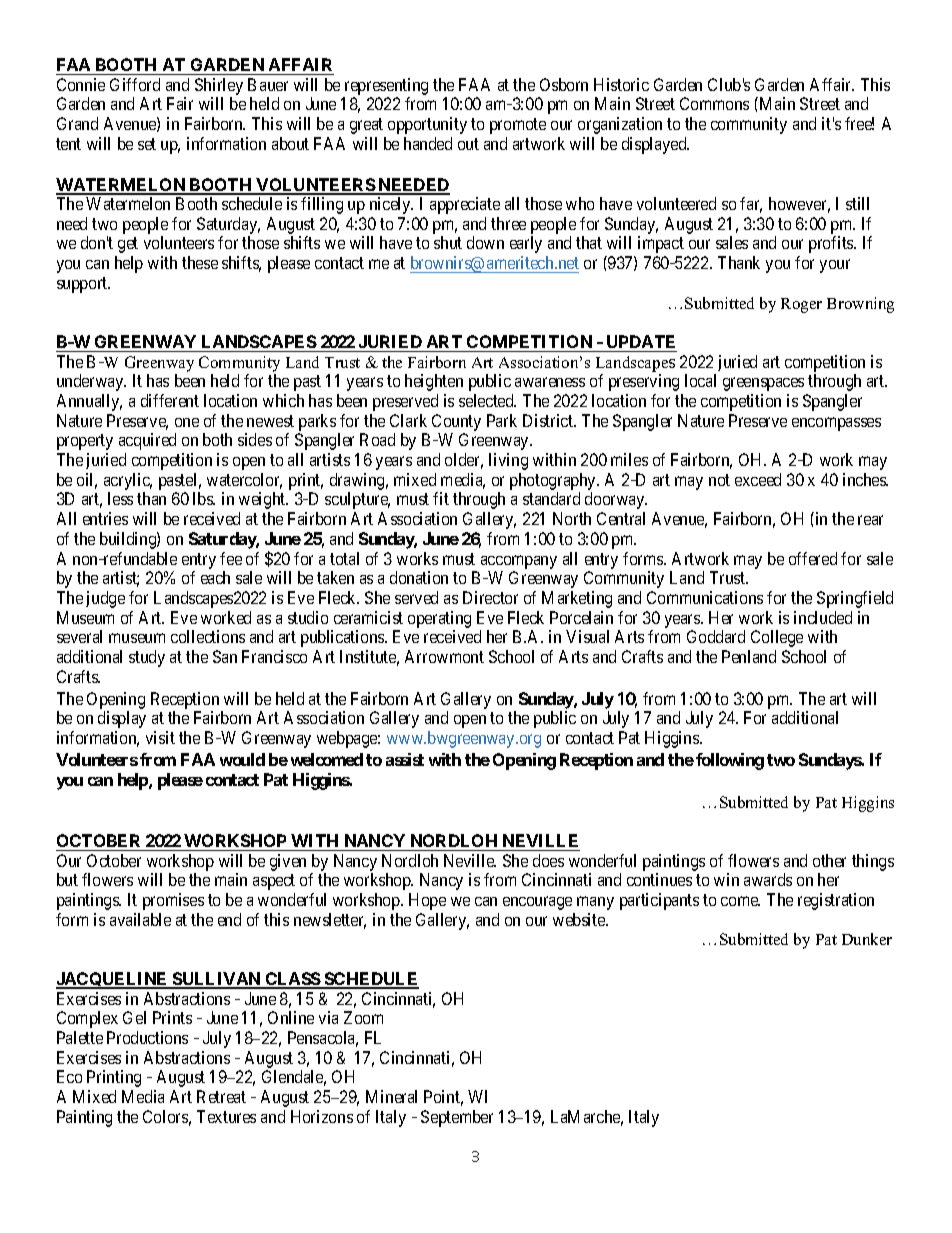 This page has height=1233, width=952. Describe the element at coordinates (836, 424) in the page. I see `encompasses` at that location.
